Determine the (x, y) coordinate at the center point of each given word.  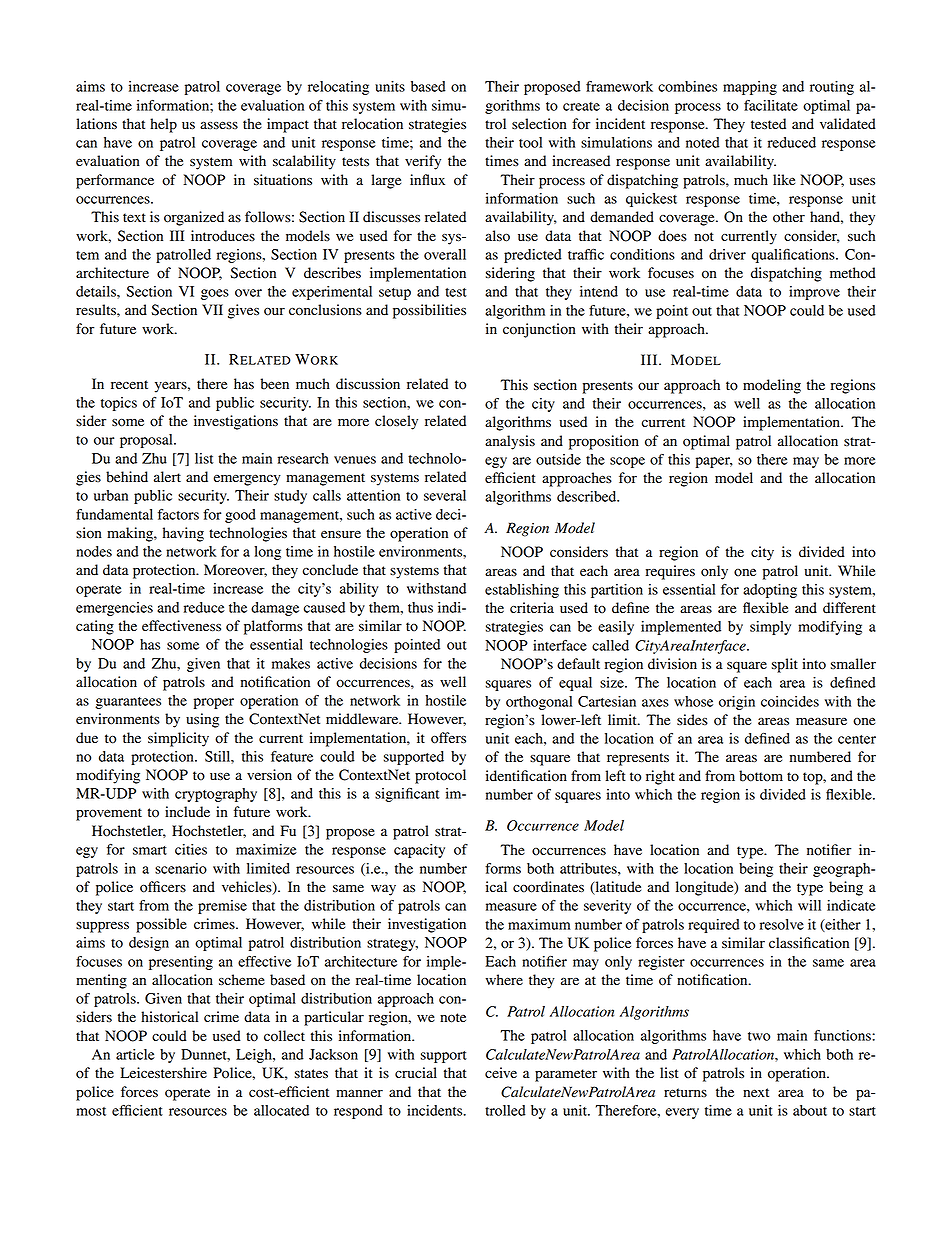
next (756, 1092)
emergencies (114, 609)
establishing (522, 591)
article (135, 1054)
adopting (770, 591)
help (163, 125)
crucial (416, 1072)
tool (530, 142)
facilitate (771, 105)
